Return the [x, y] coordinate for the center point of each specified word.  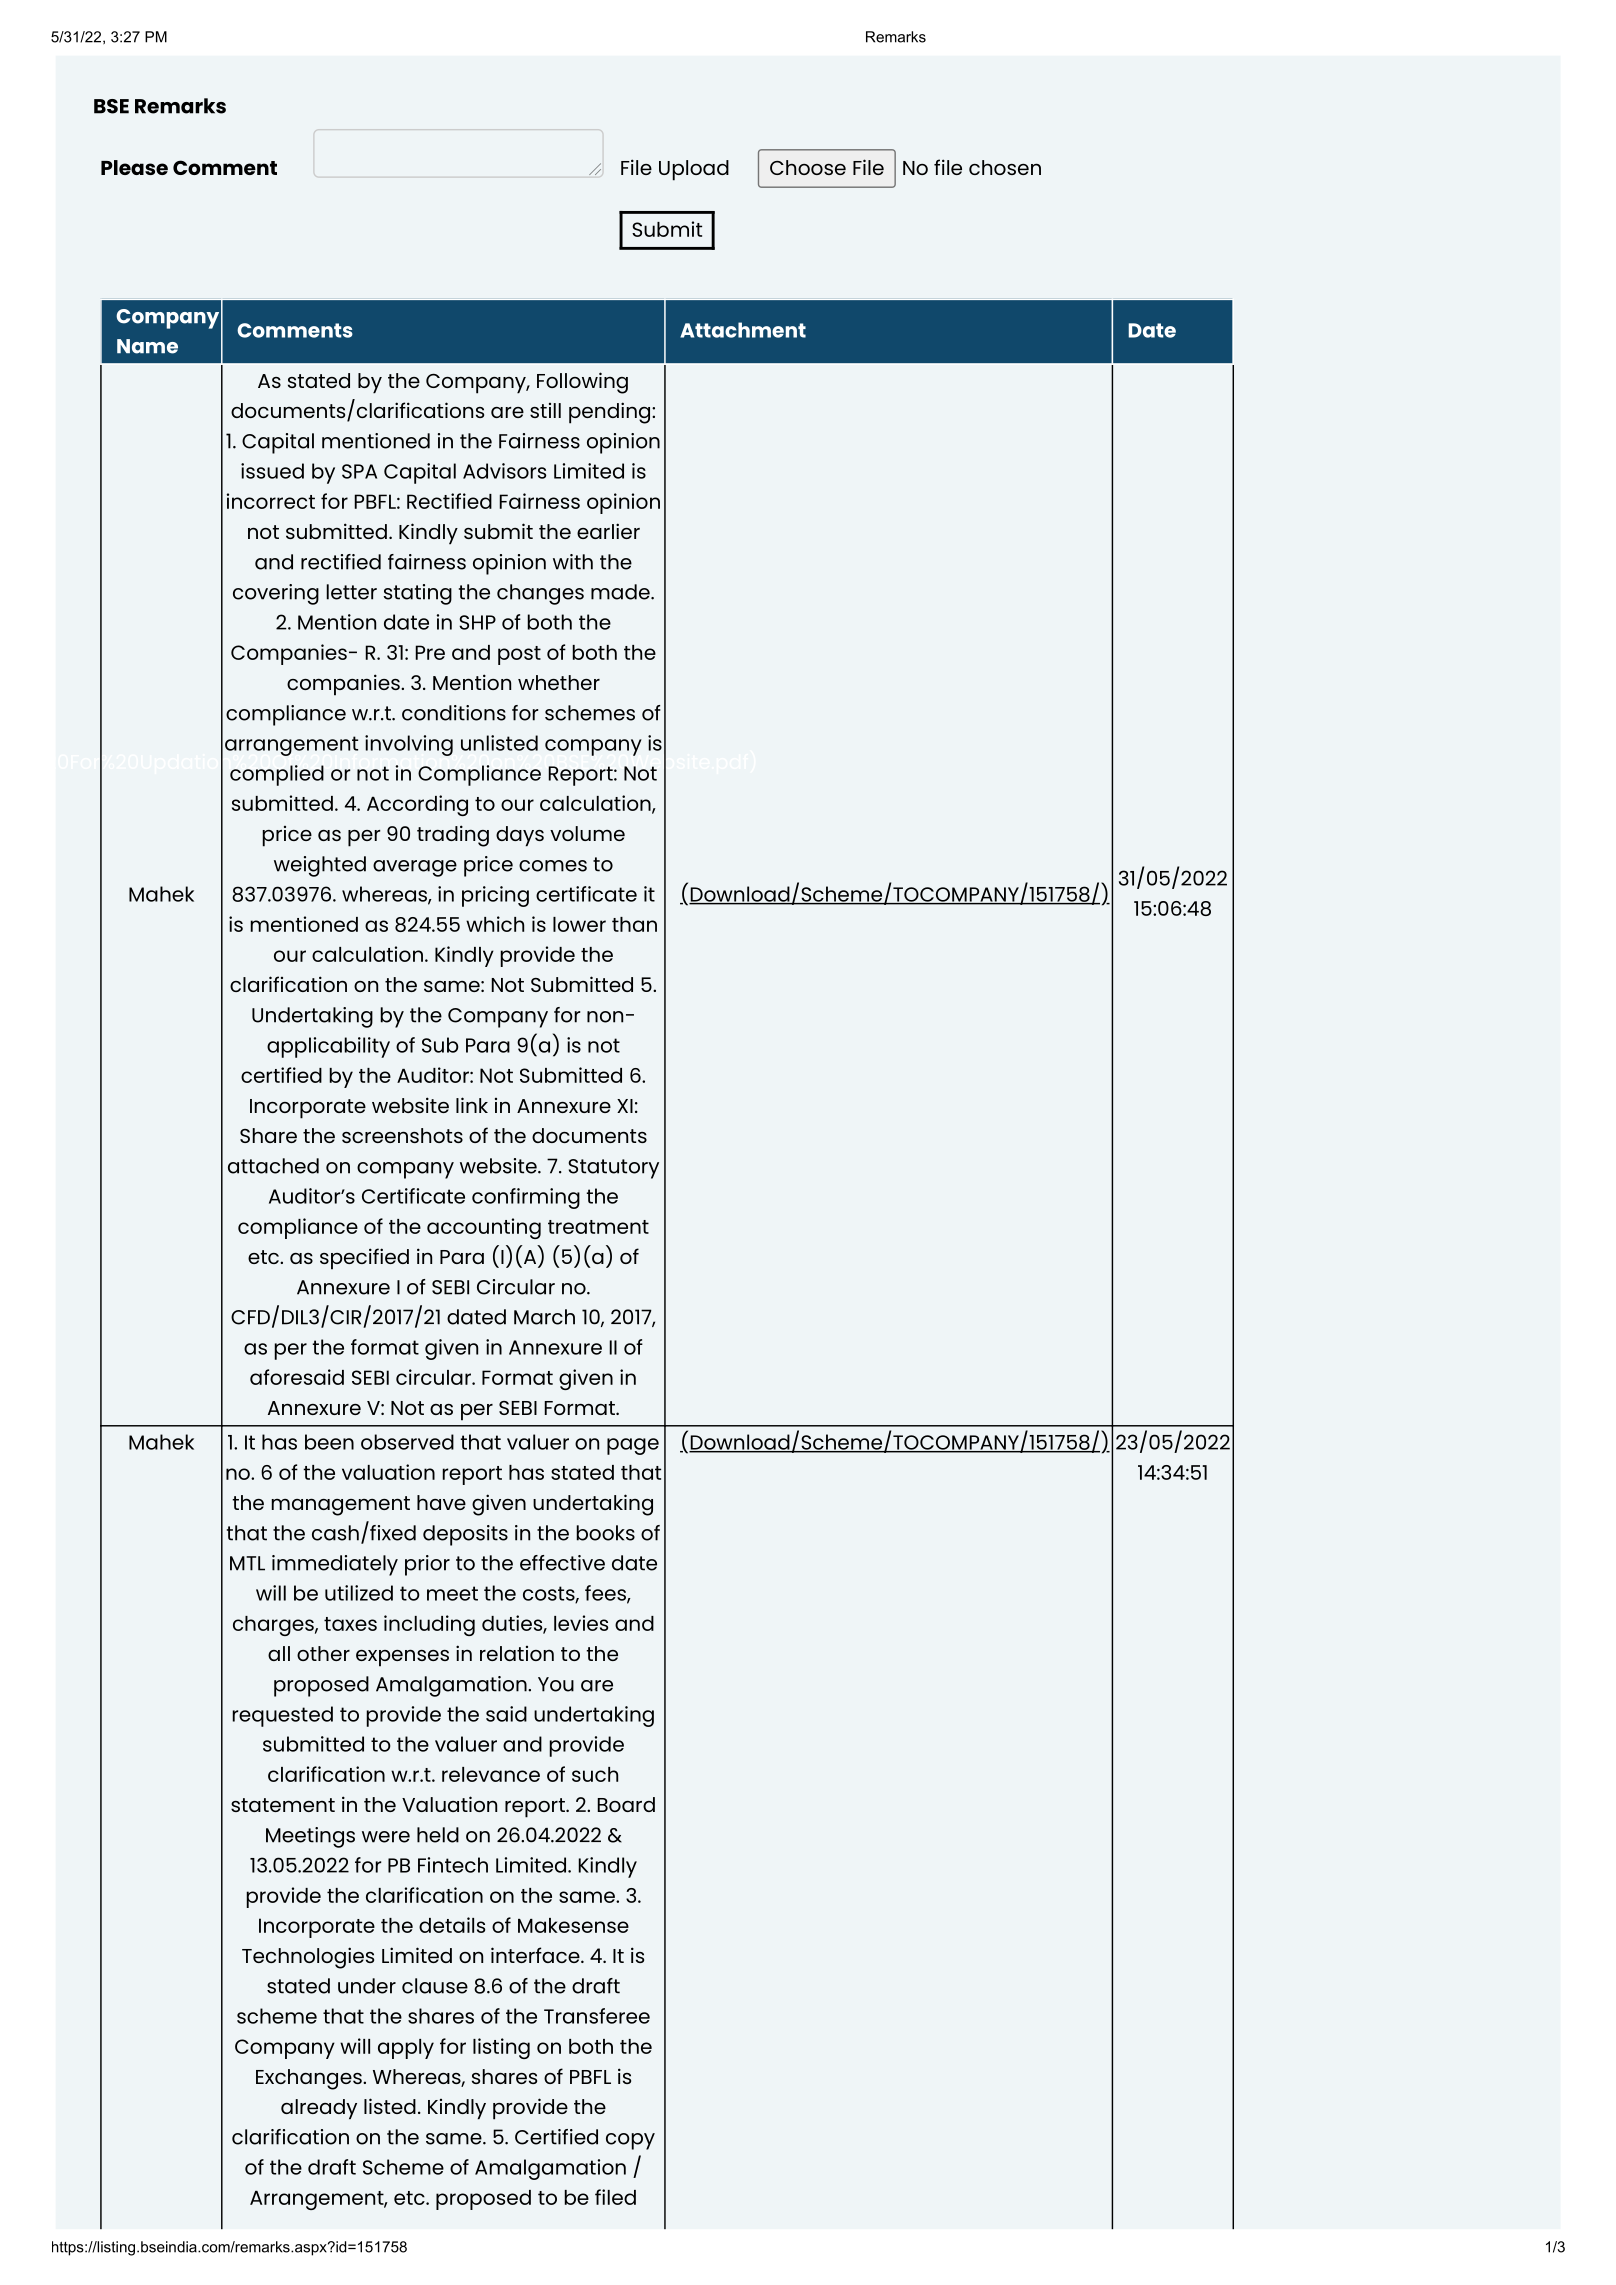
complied [277, 775]
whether [559, 682]
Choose [808, 167]
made [621, 592]
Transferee [597, 2016]
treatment [598, 1227]
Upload [694, 170]
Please [134, 167]
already [319, 2109]
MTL [247, 1563]
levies [581, 1623]
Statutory [613, 1169]
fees [606, 1594]
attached [273, 1166]
